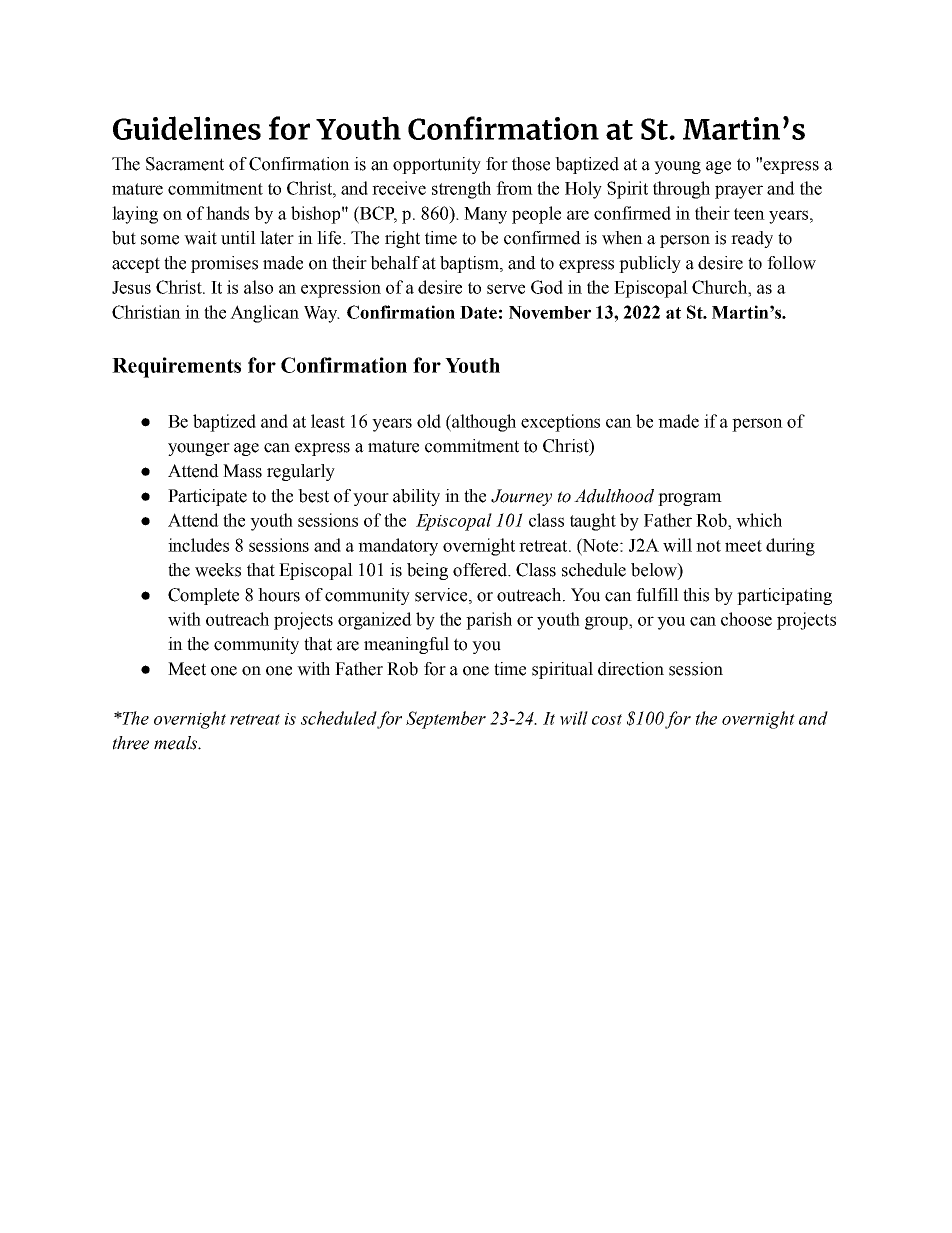  What do you see at coordinates (203, 596) in the image?
I see `Complete` at bounding box center [203, 596].
